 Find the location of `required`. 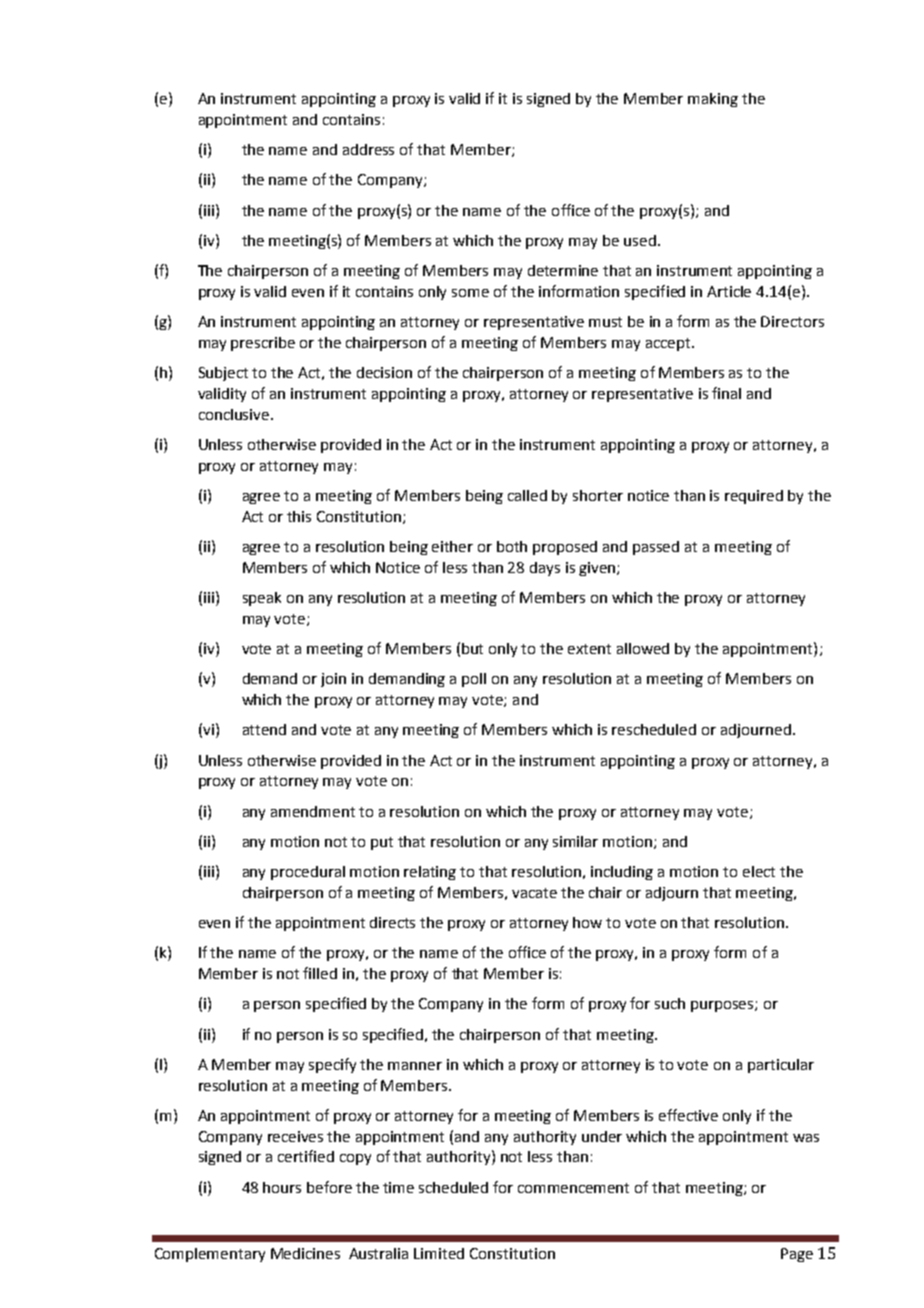

required is located at coordinates (754, 497).
